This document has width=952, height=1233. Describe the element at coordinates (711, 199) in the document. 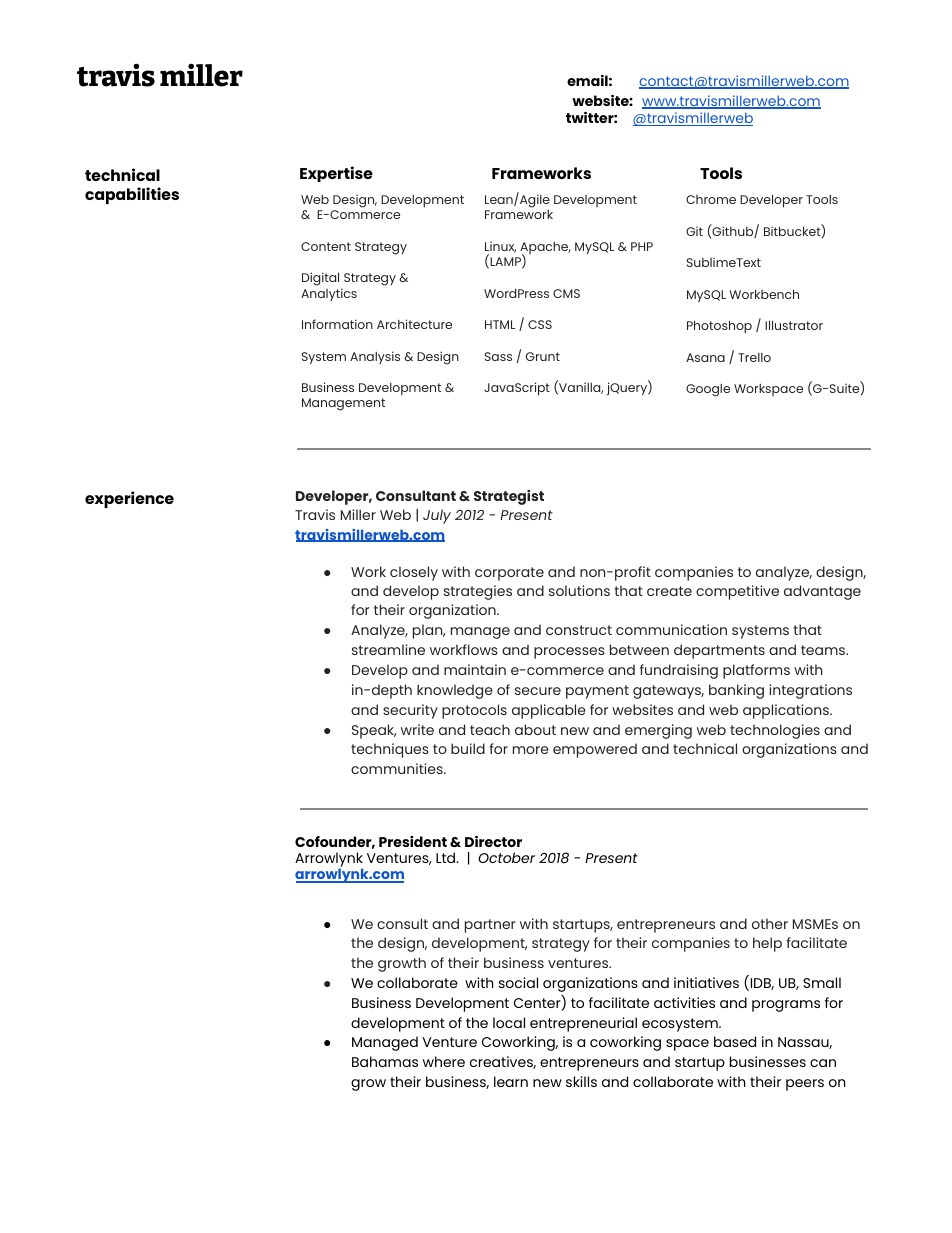

I see `Chrome` at that location.
